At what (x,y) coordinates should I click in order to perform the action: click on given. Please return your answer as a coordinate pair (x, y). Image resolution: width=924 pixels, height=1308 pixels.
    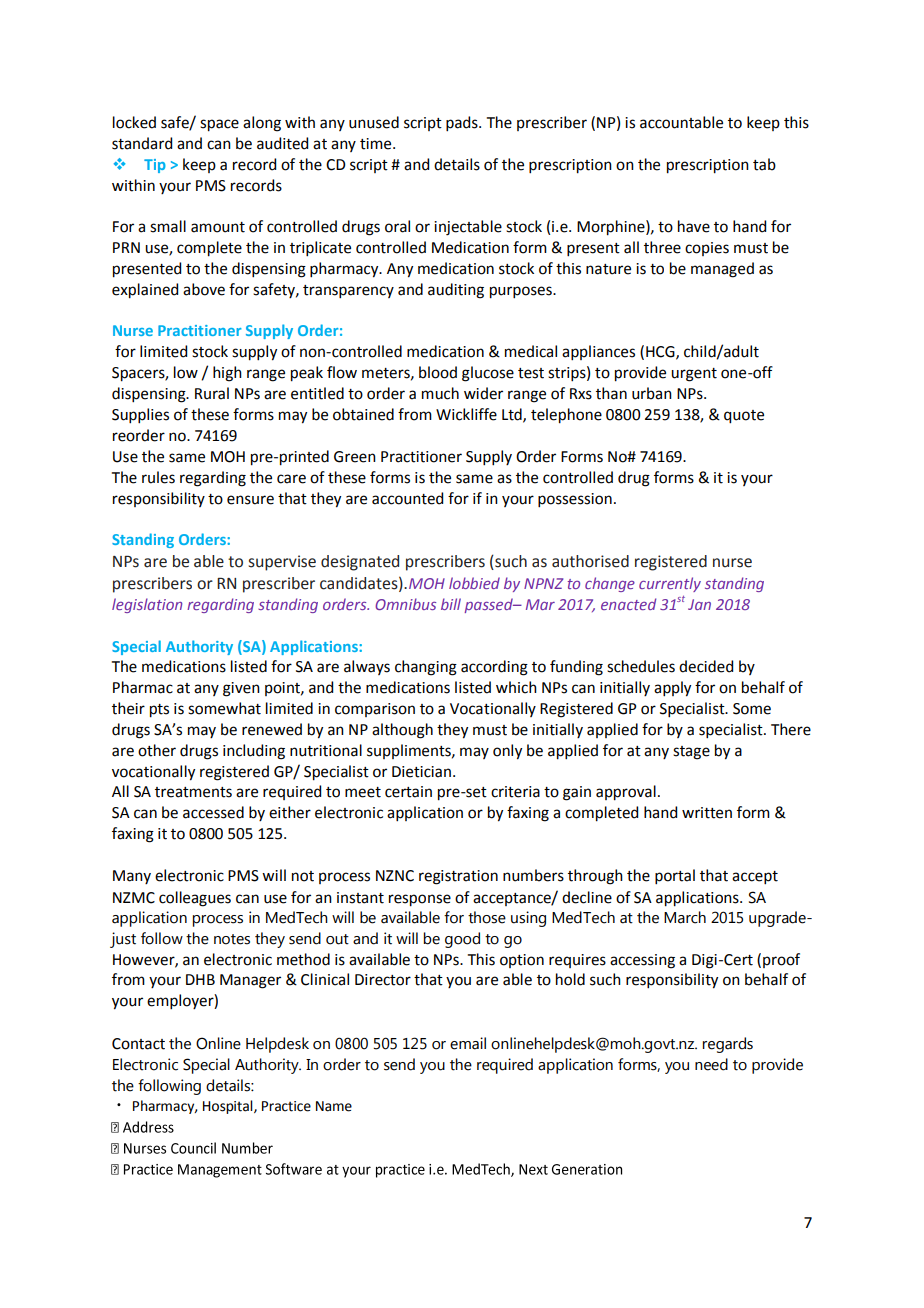
    Looking at the image, I should click on (241, 689).
